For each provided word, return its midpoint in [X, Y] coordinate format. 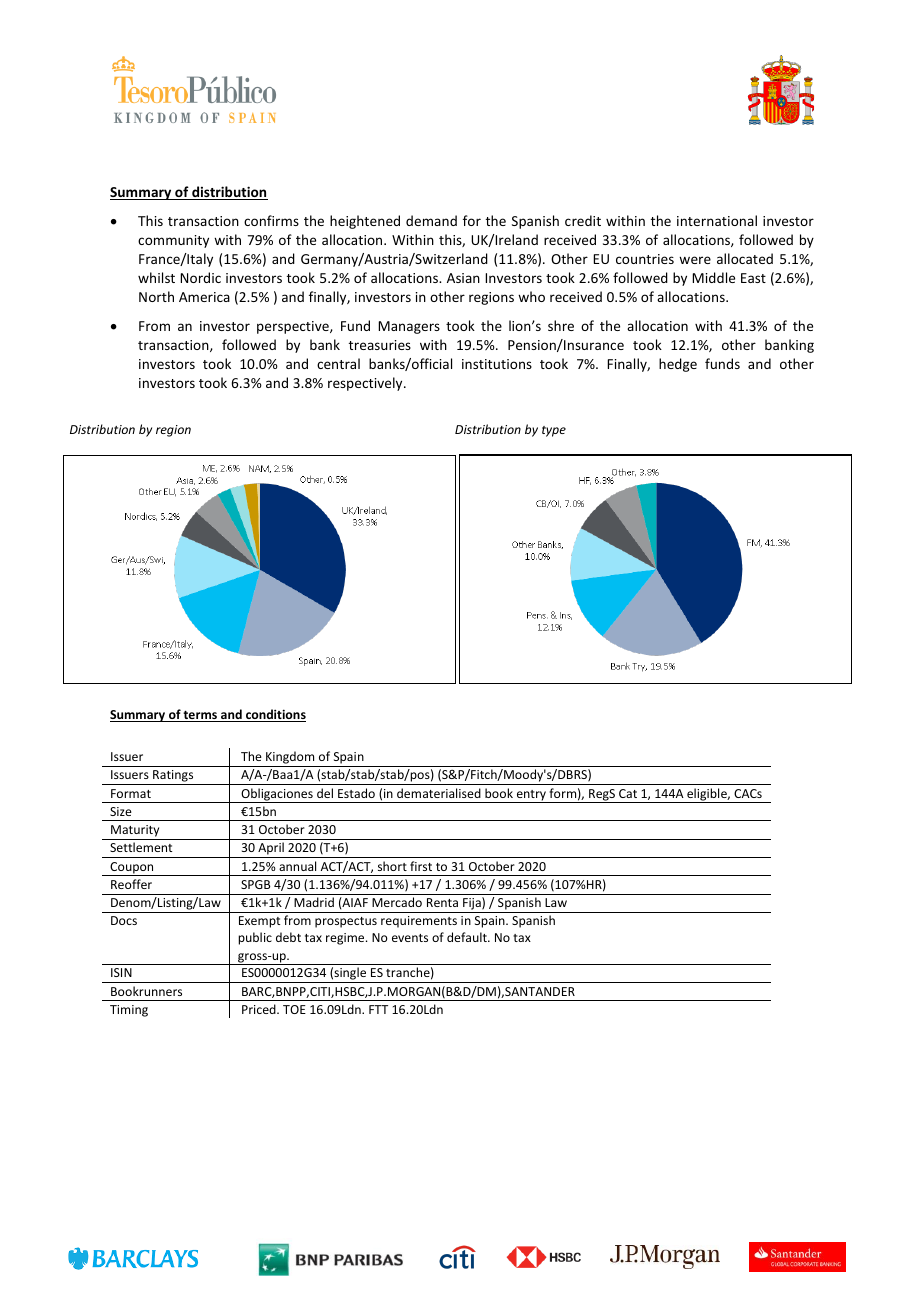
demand [431, 220]
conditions [275, 715]
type [554, 431]
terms [201, 716]
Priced [260, 1009]
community [173, 241]
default [468, 937]
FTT [378, 1009]
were [695, 260]
